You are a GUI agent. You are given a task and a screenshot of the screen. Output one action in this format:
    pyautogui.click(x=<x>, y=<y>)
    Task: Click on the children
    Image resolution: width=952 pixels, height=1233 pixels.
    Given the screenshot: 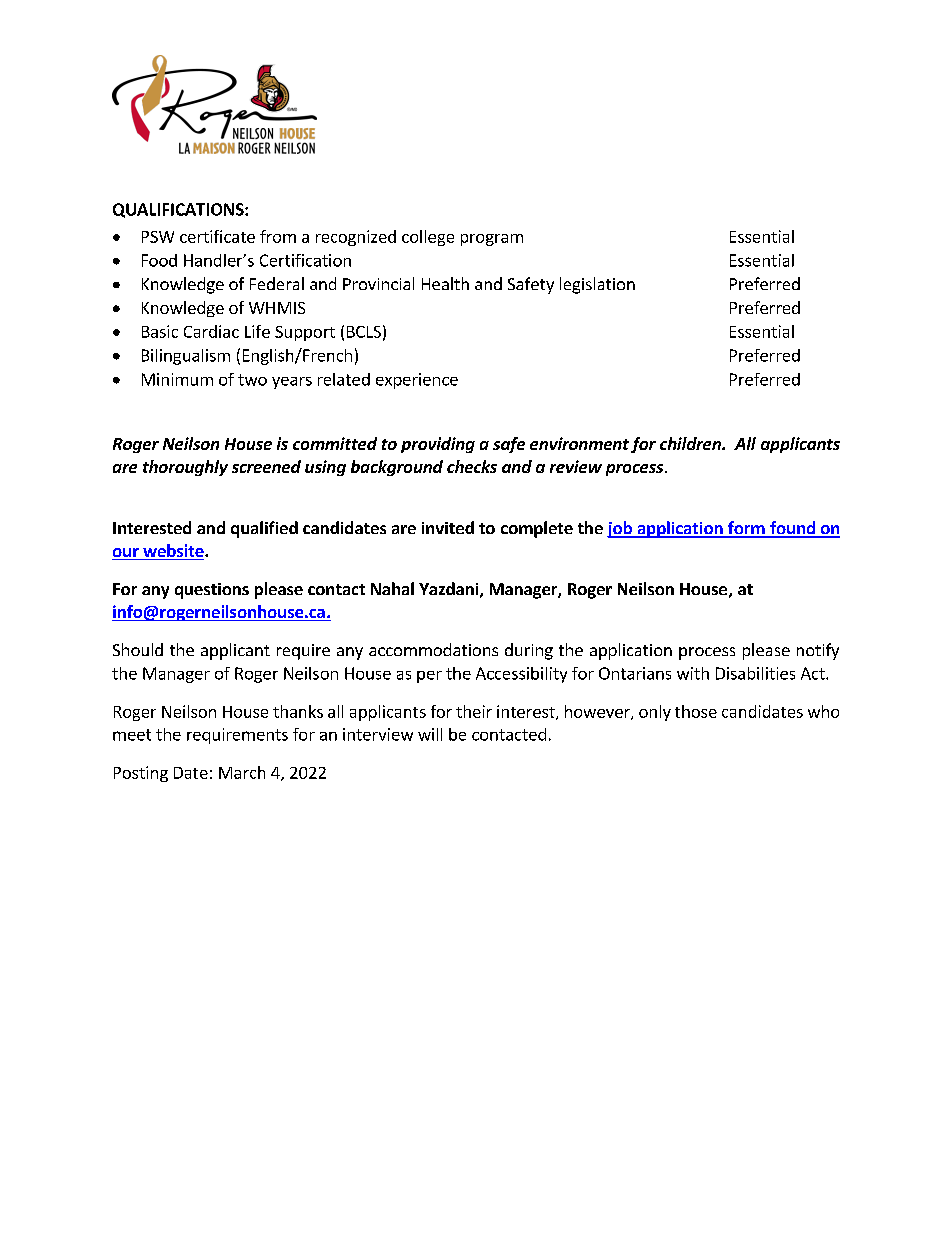 What is the action you would take?
    pyautogui.click(x=691, y=443)
